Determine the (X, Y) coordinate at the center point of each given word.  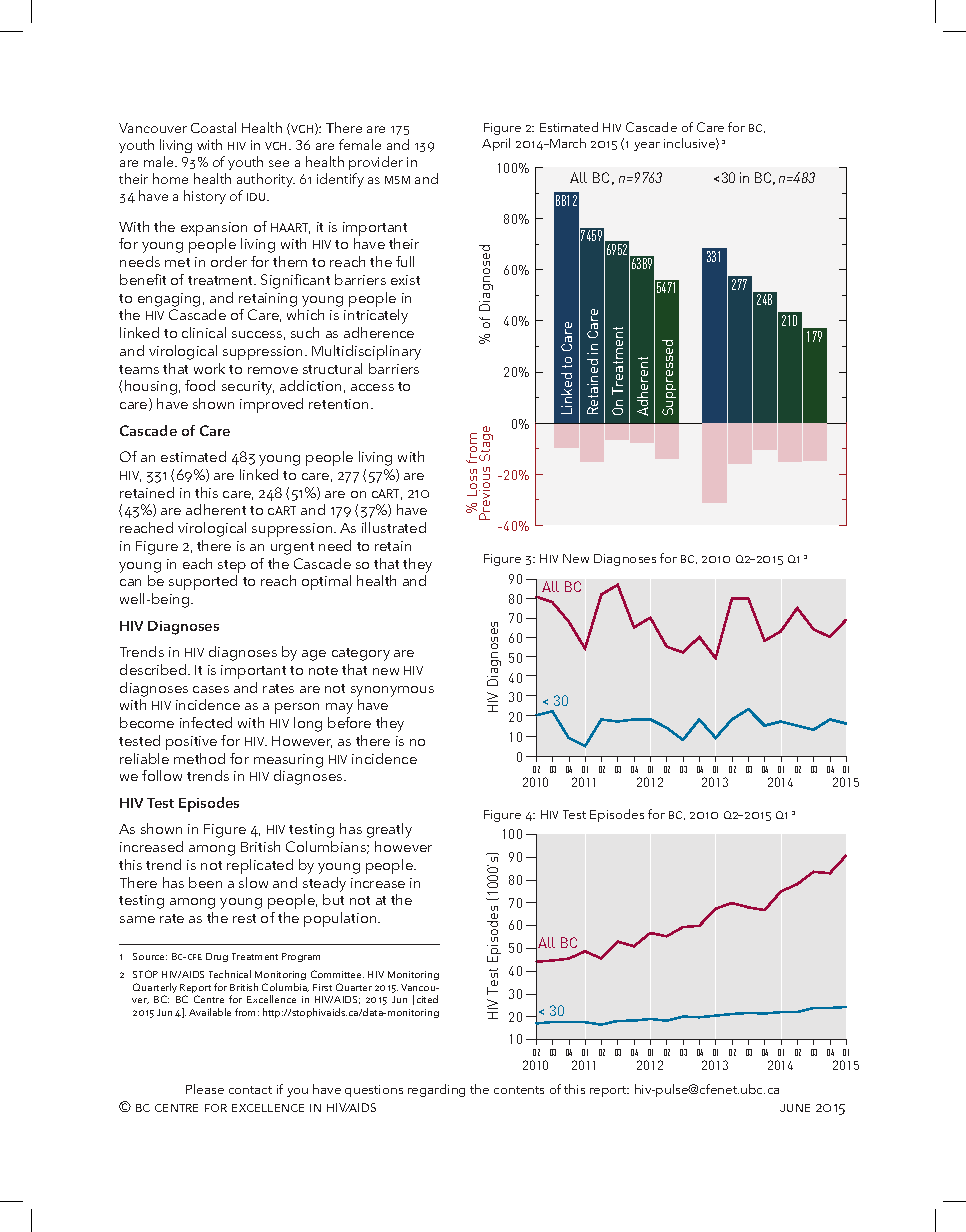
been (205, 882)
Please (205, 1089)
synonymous (392, 691)
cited (427, 999)
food (200, 385)
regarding (436, 1090)
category (361, 654)
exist (405, 280)
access (372, 387)
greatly (389, 830)
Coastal (213, 127)
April (496, 144)
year (647, 146)
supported (203, 582)
